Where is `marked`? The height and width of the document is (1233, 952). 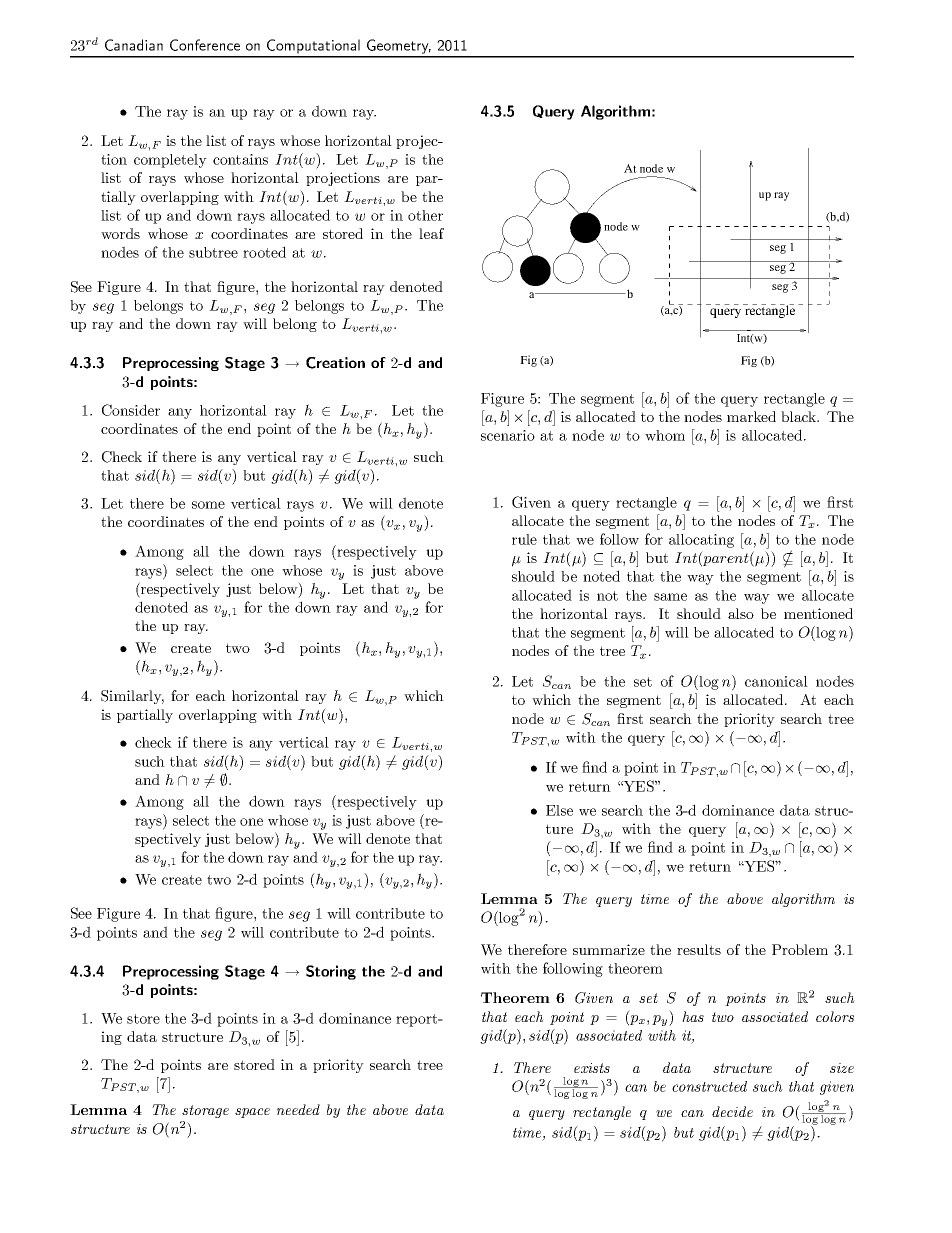
marked is located at coordinates (751, 416).
